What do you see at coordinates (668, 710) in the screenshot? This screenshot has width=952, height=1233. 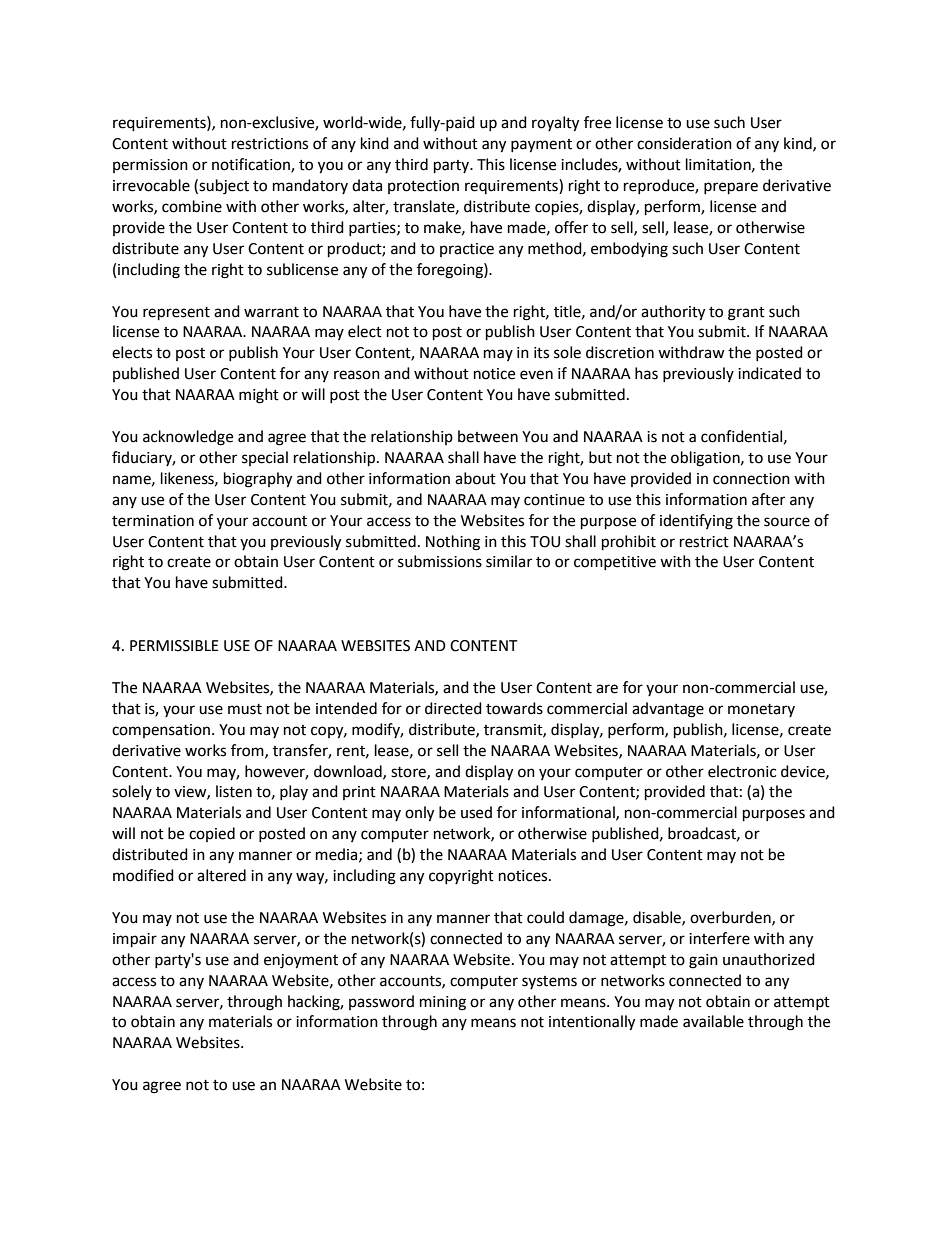 I see `advantage` at bounding box center [668, 710].
